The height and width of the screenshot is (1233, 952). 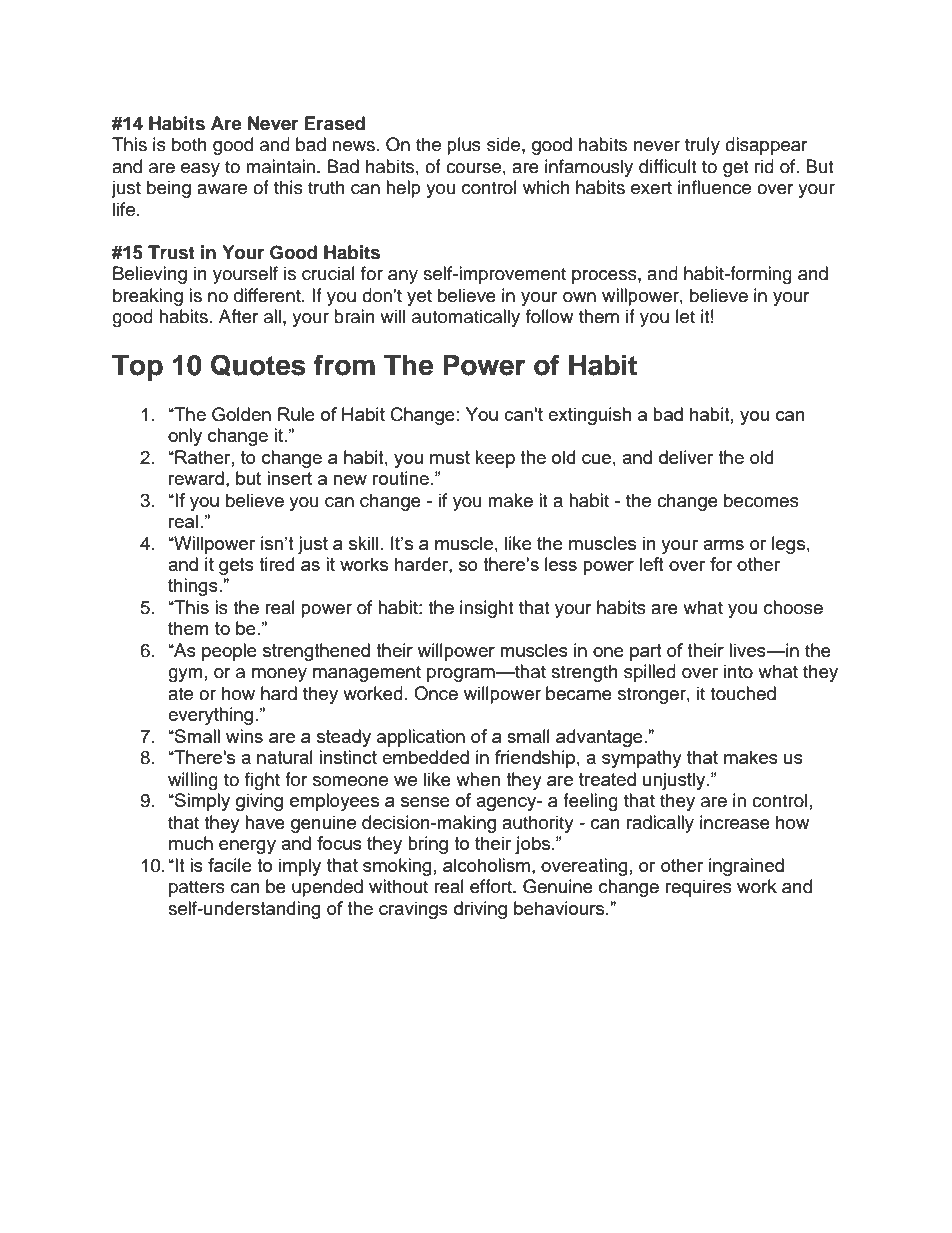 What do you see at coordinates (464, 146) in the screenshot?
I see `plus` at bounding box center [464, 146].
